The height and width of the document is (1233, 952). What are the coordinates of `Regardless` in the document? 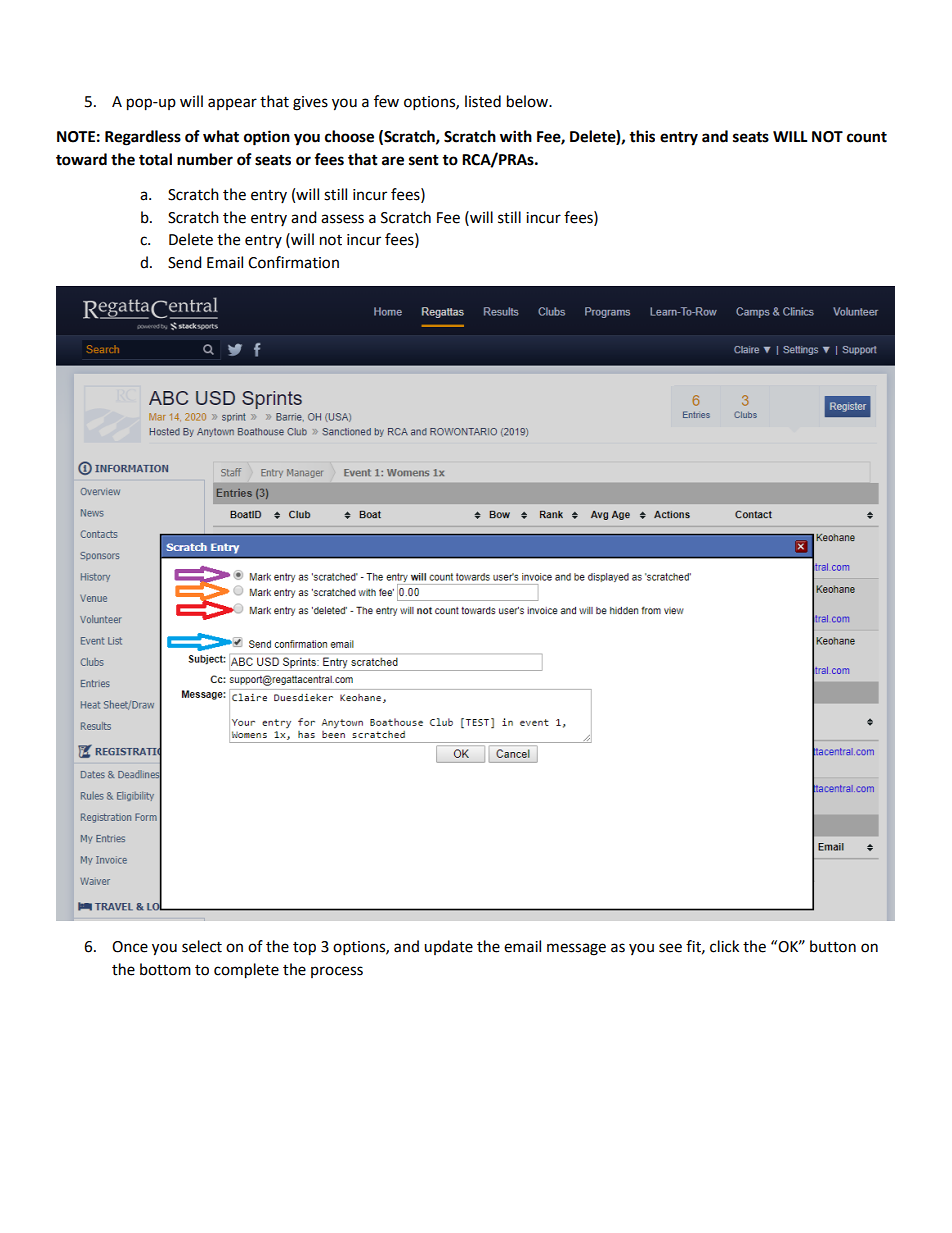 It's located at (143, 138).
